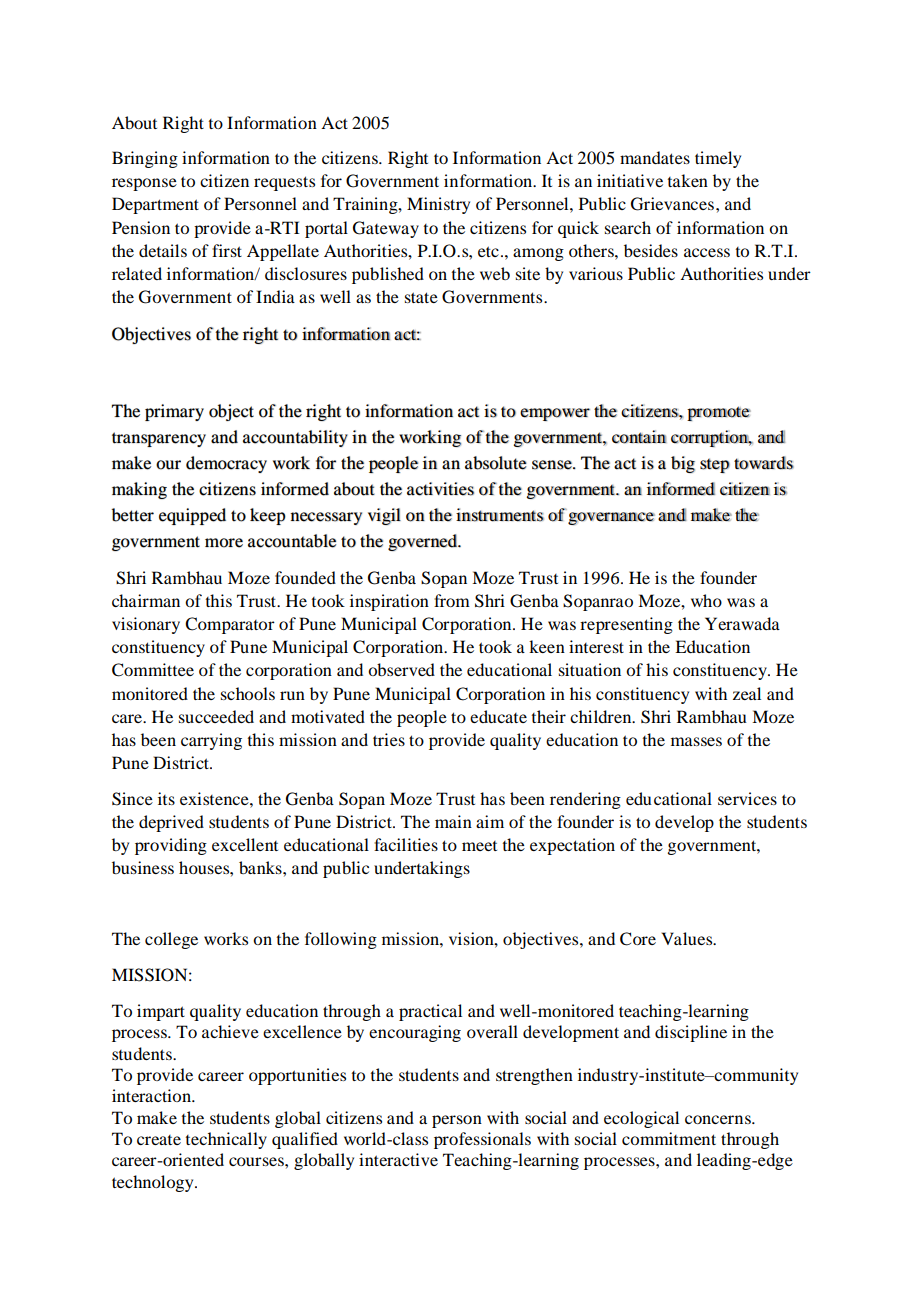 The width and height of the document is (924, 1308). What do you see at coordinates (669, 1138) in the document?
I see `commitment` at bounding box center [669, 1138].
